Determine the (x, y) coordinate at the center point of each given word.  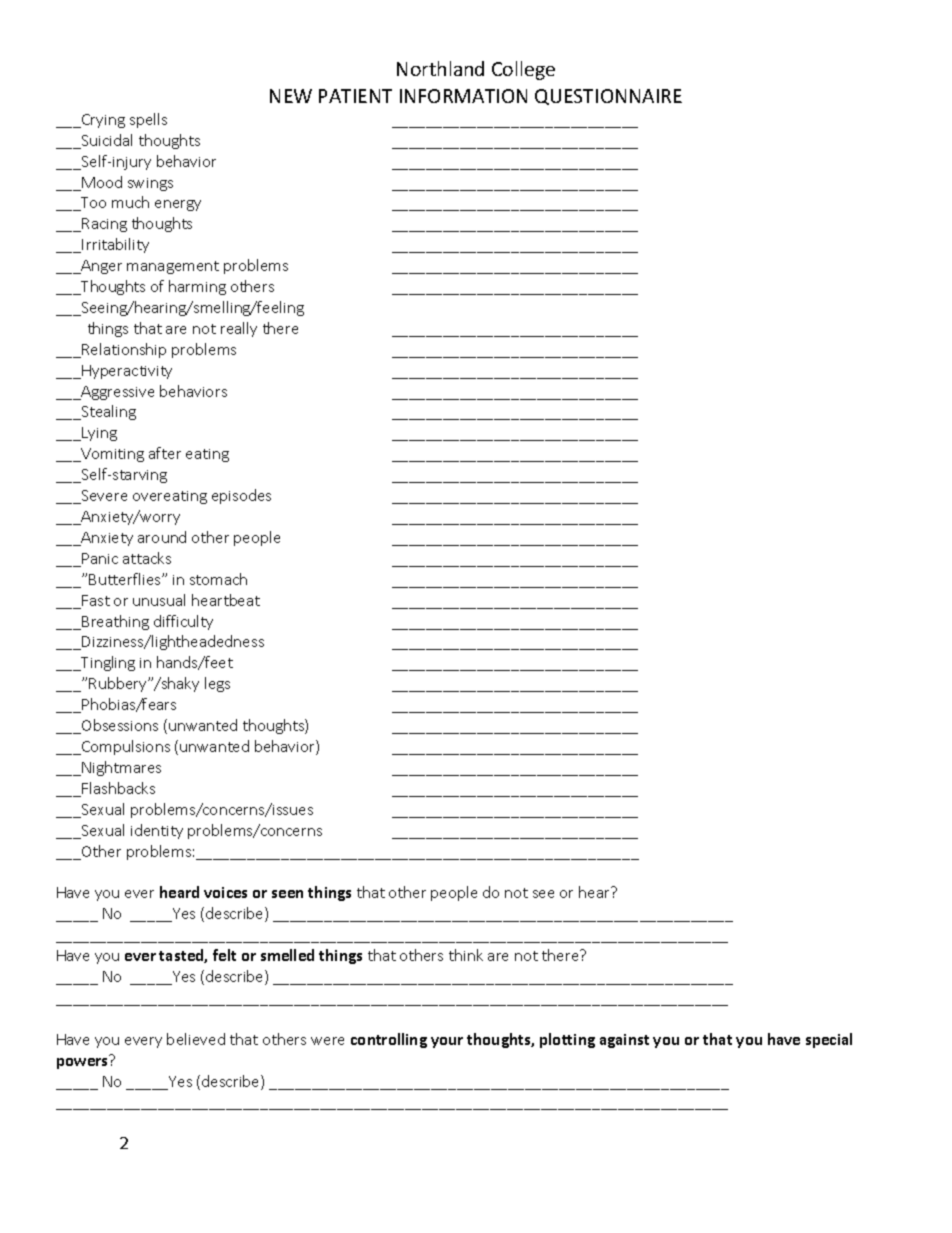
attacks (147, 558)
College (523, 70)
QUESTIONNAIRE (608, 97)
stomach (218, 579)
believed (196, 1039)
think (466, 955)
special (829, 1040)
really (239, 329)
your (447, 1042)
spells (148, 120)
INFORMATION (463, 96)
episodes (241, 496)
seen (287, 894)
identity (157, 831)
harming (197, 287)
